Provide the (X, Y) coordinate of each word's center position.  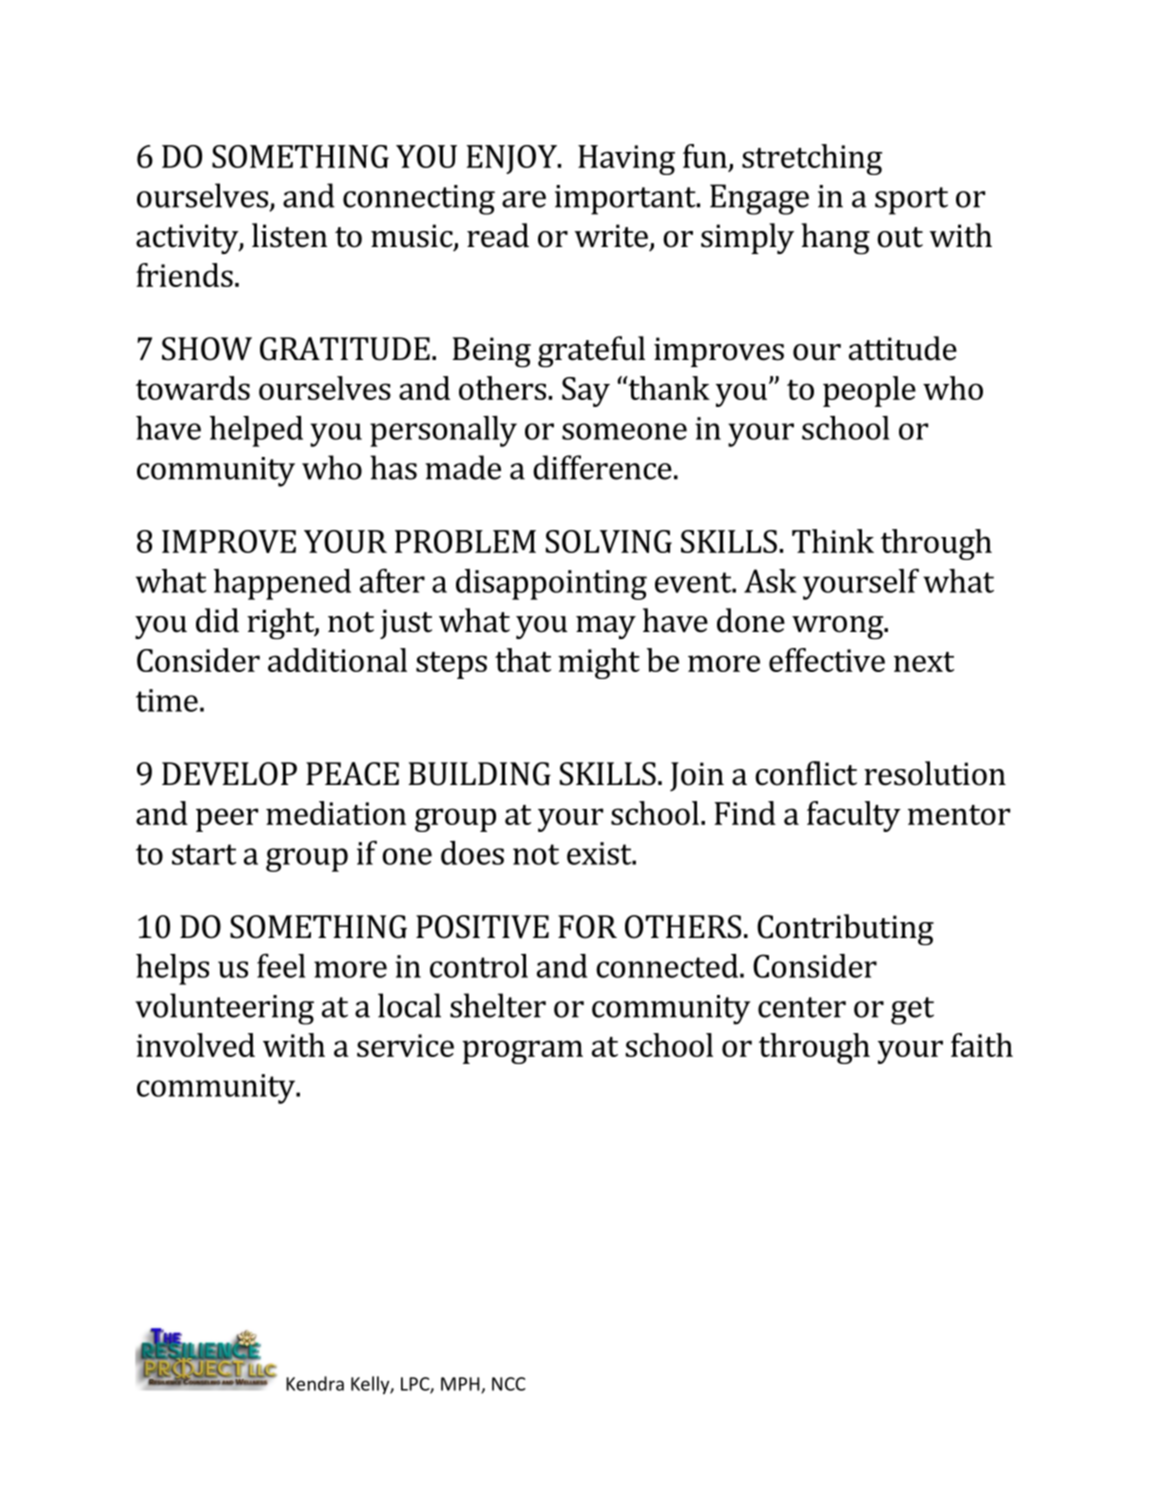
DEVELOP (229, 774)
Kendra (315, 1383)
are (524, 199)
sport (911, 201)
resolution (935, 773)
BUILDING (479, 774)
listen (289, 235)
